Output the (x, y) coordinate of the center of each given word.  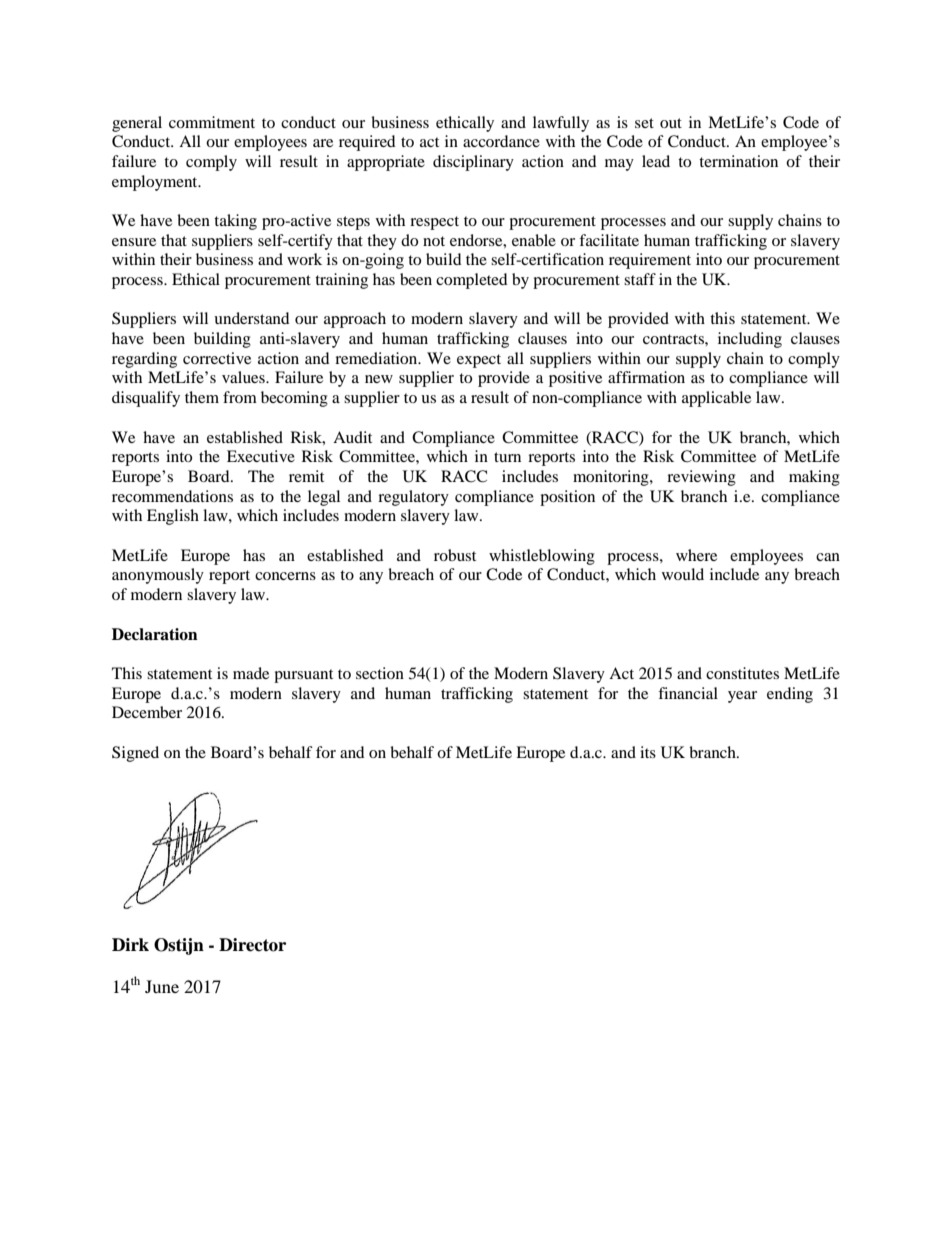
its (648, 752)
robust (455, 555)
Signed (135, 754)
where (696, 555)
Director (252, 945)
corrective (217, 358)
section (380, 673)
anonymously (158, 576)
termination (738, 161)
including (750, 340)
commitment (212, 122)
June (162, 986)
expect (479, 361)
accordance (501, 141)
